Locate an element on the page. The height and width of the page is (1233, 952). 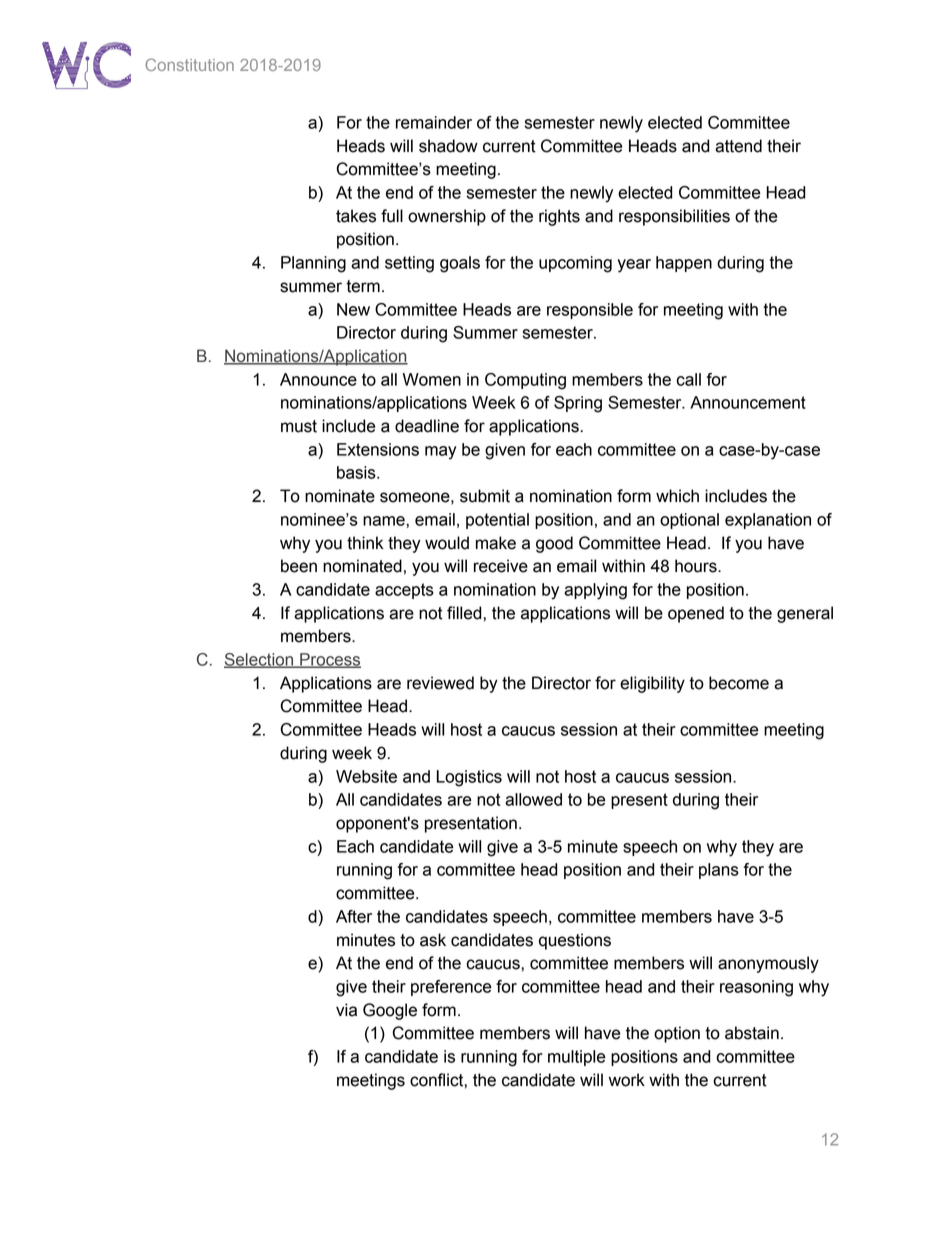
call is located at coordinates (688, 379).
